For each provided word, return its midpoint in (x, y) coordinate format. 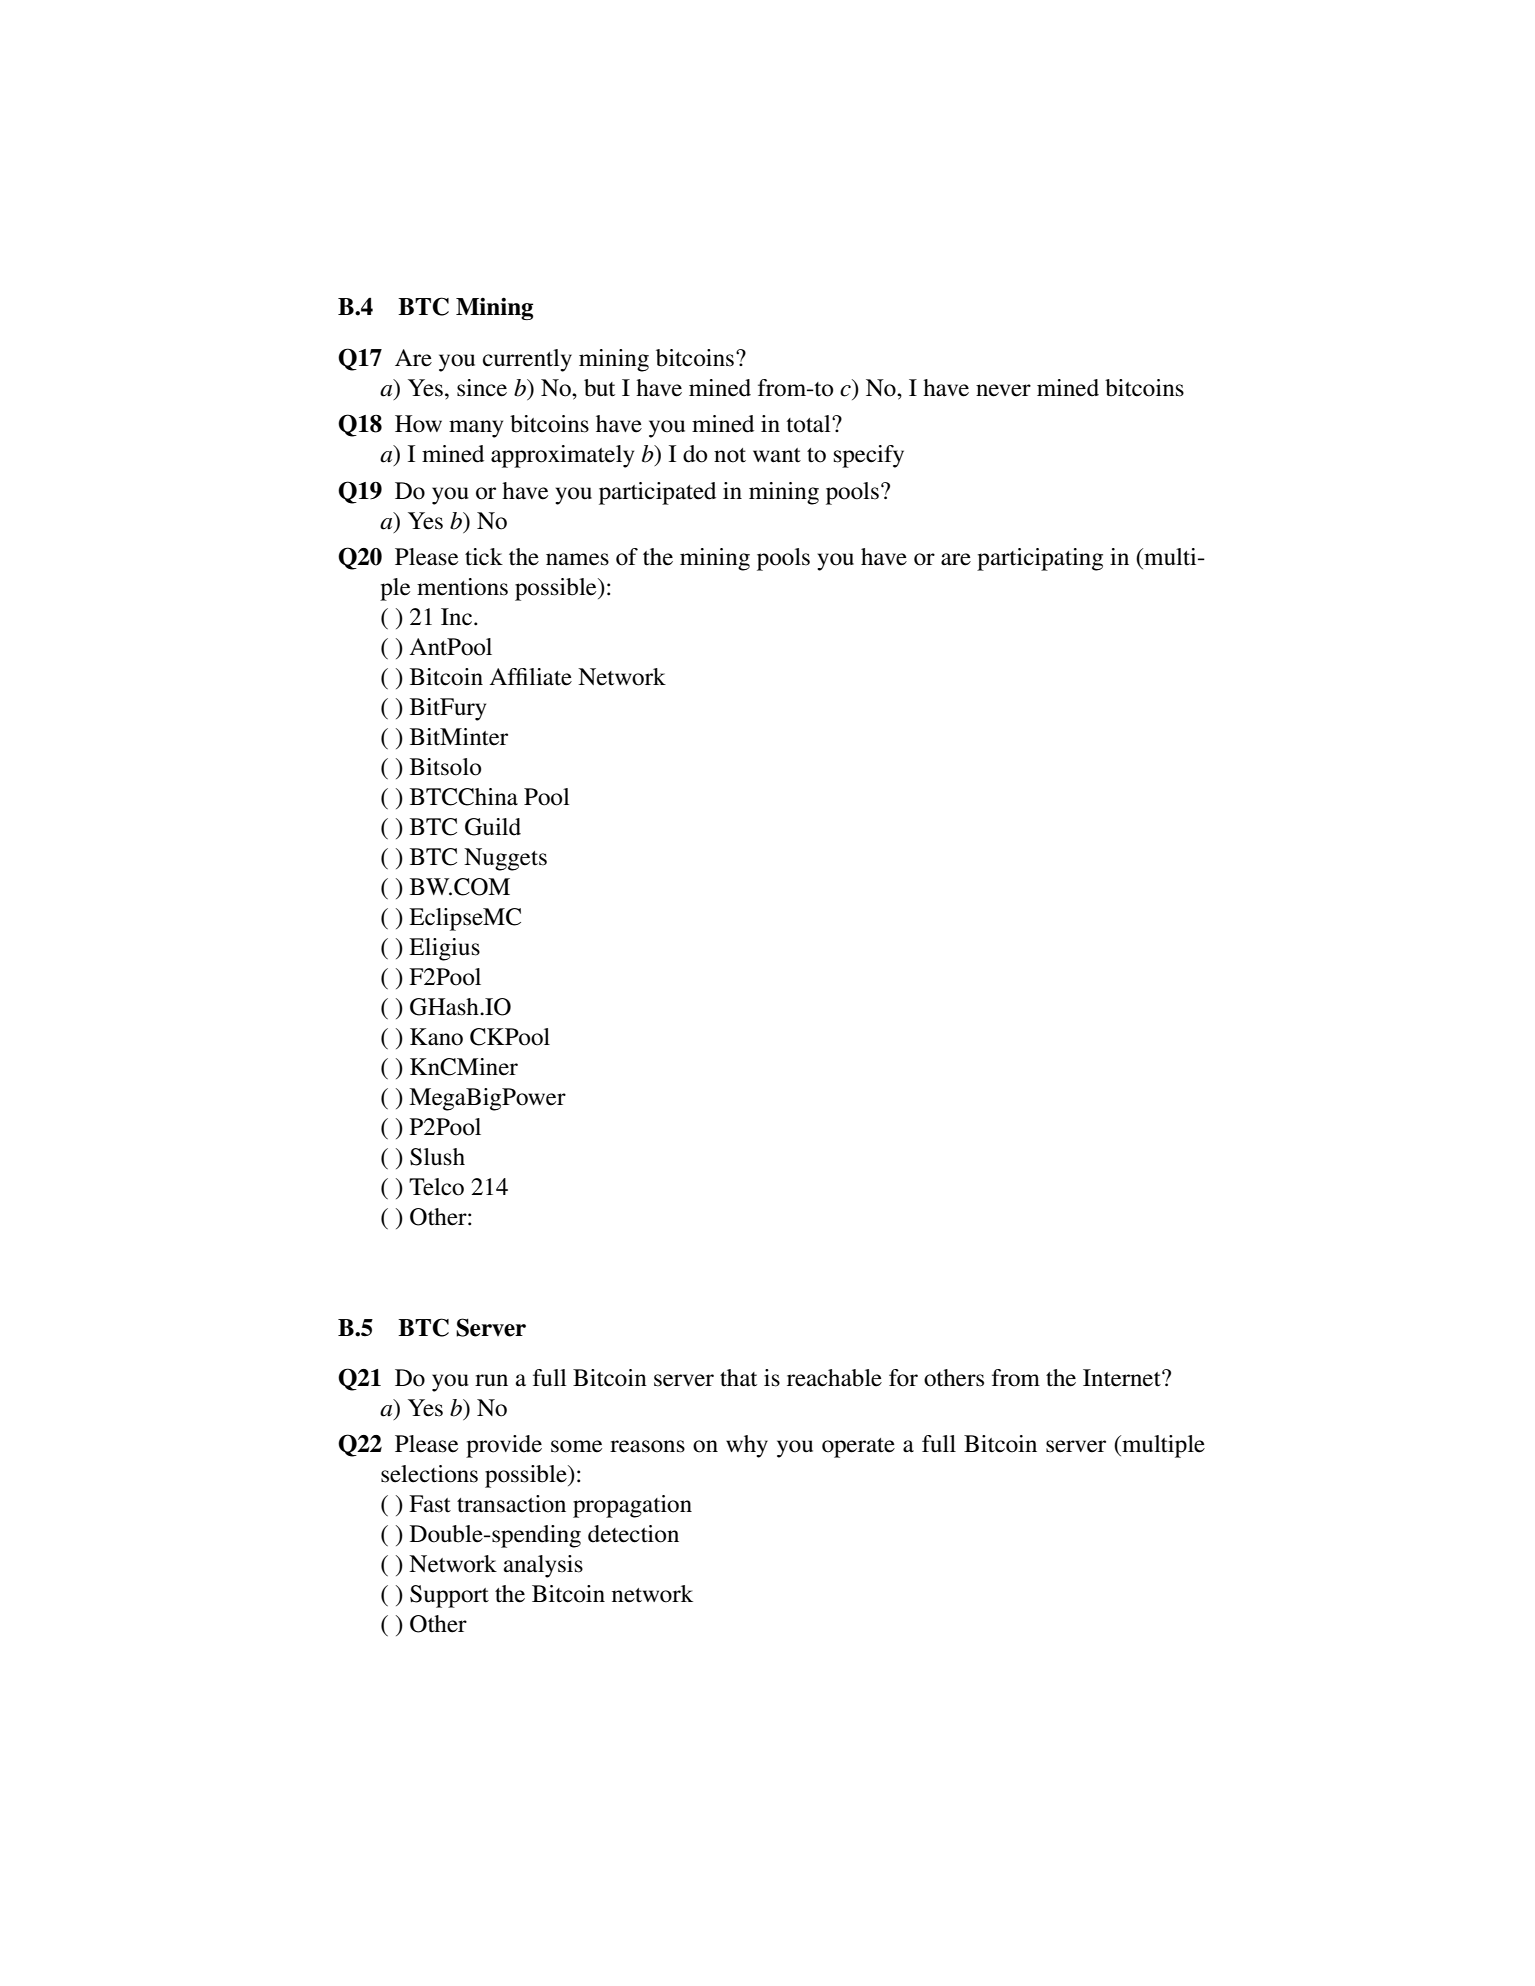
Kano (436, 1037)
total (810, 424)
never (1003, 390)
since (482, 388)
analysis (543, 1566)
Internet (1123, 1378)
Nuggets (505, 859)
